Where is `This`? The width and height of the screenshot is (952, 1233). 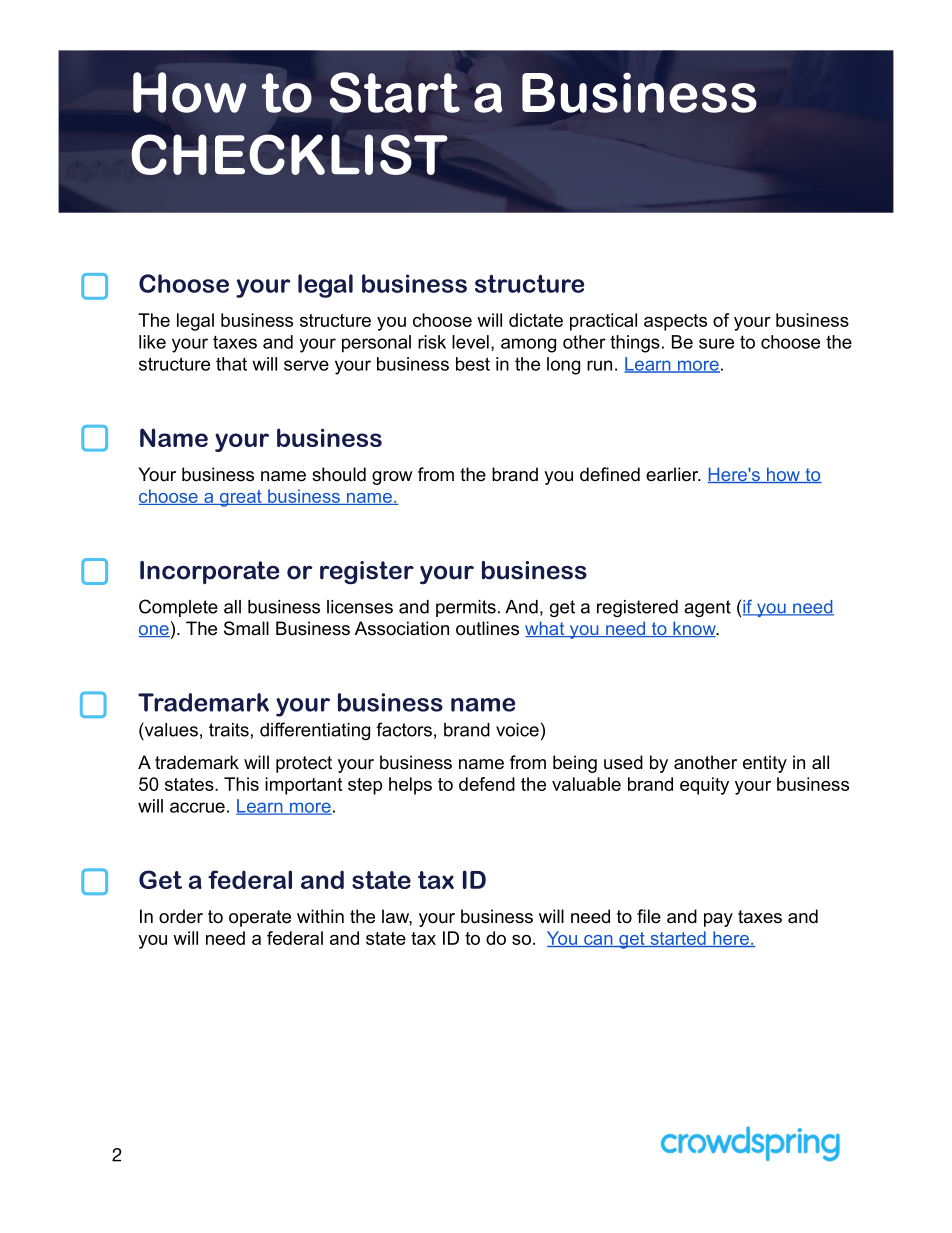 This is located at coordinates (241, 784).
